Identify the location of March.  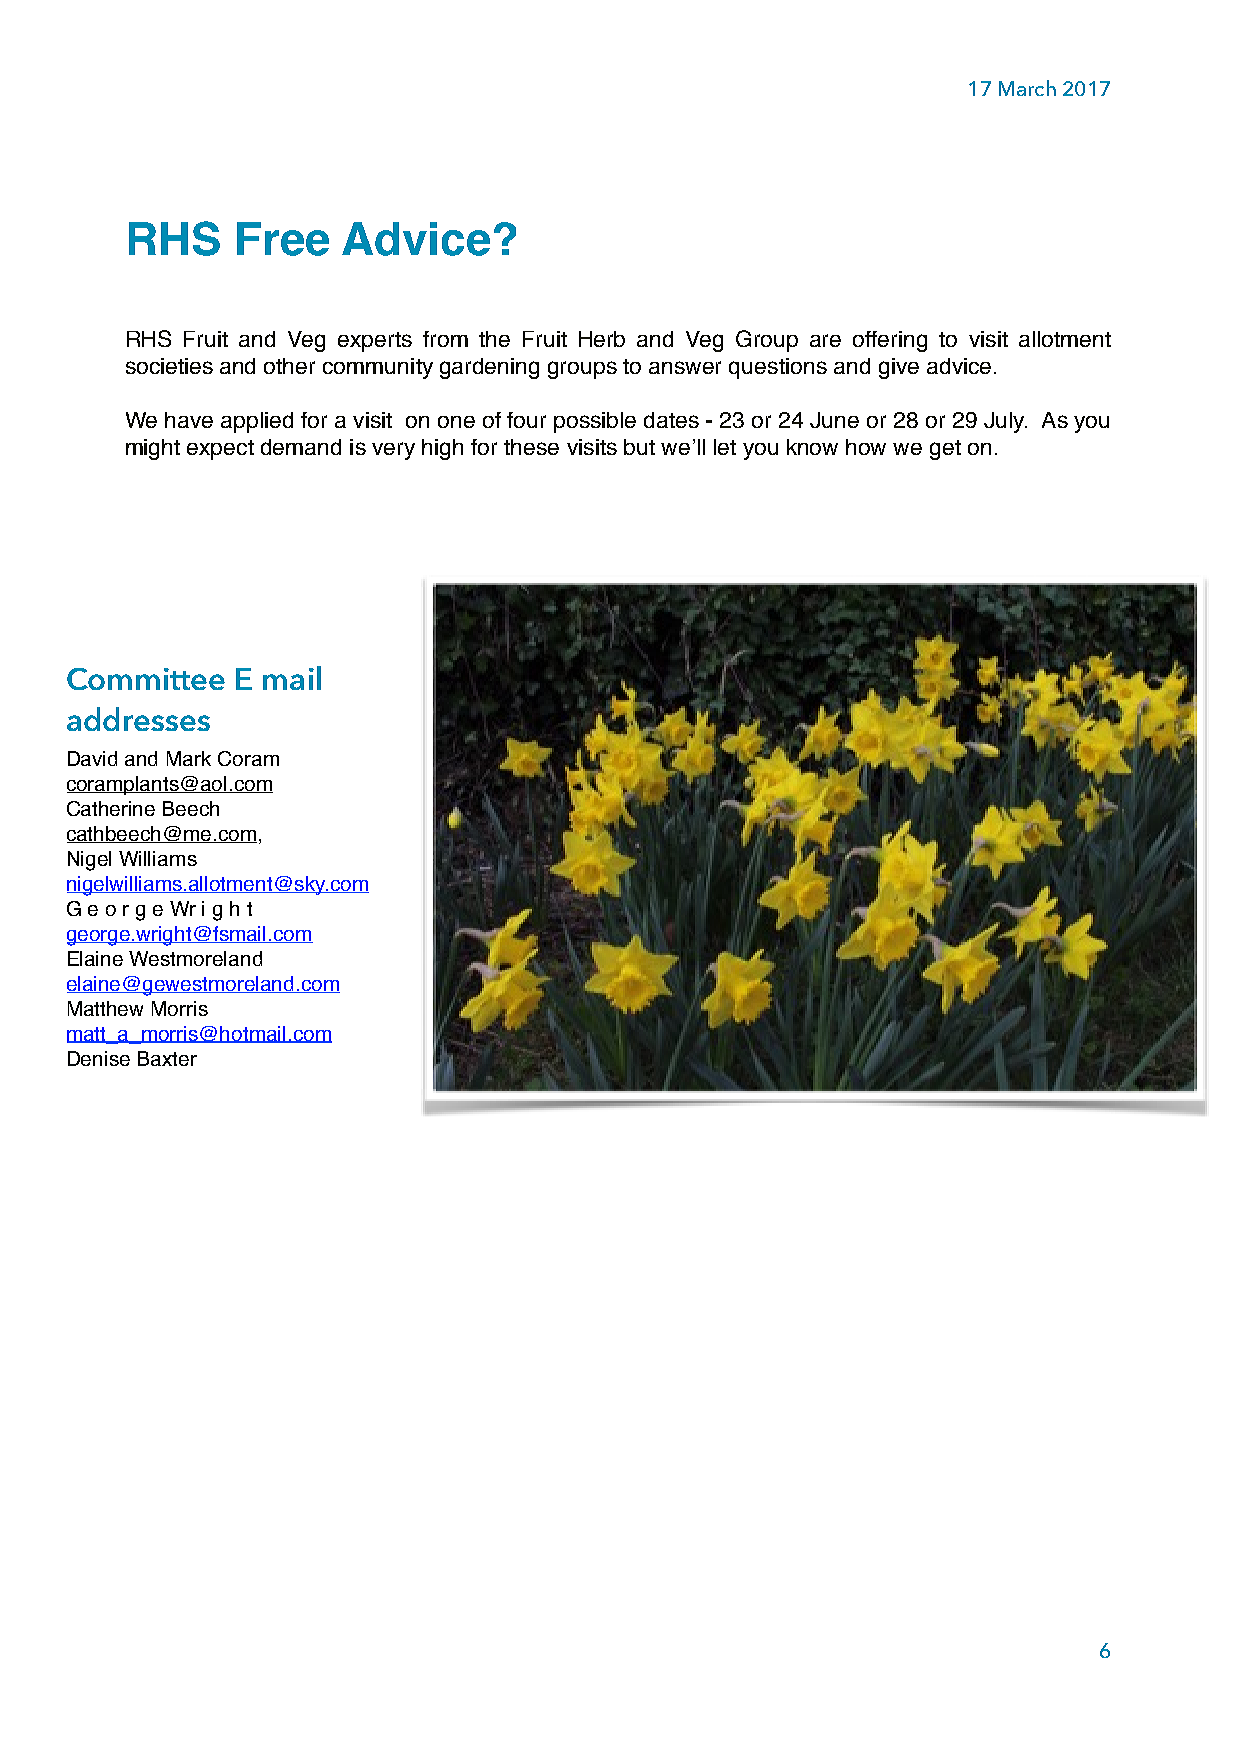
(1027, 88).
